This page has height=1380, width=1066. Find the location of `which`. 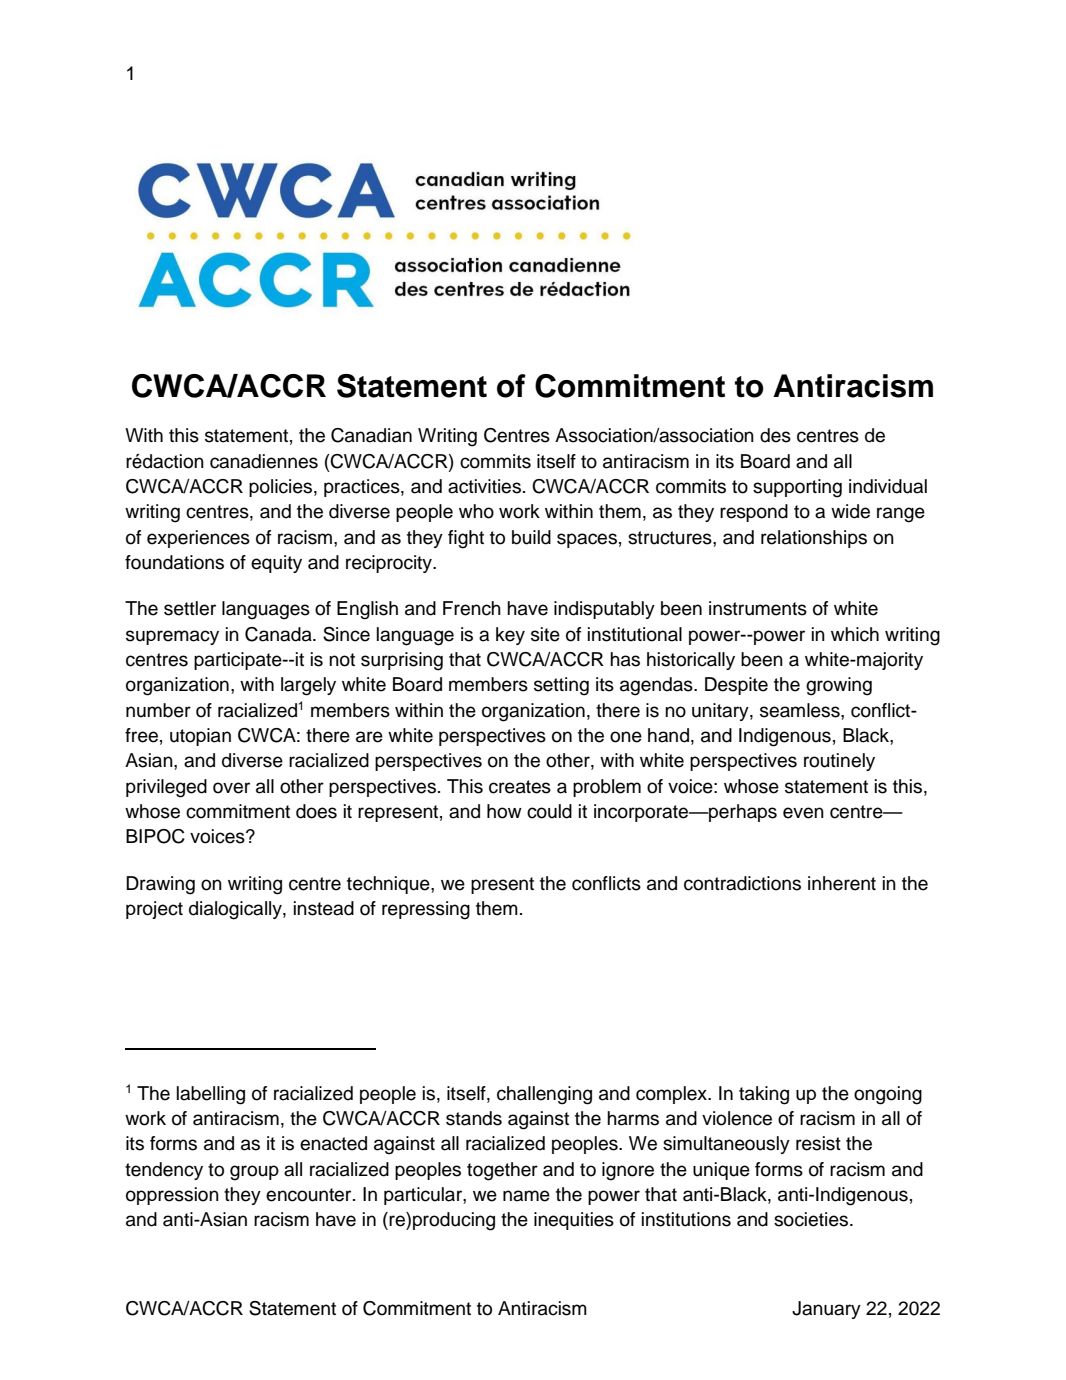

which is located at coordinates (855, 634).
